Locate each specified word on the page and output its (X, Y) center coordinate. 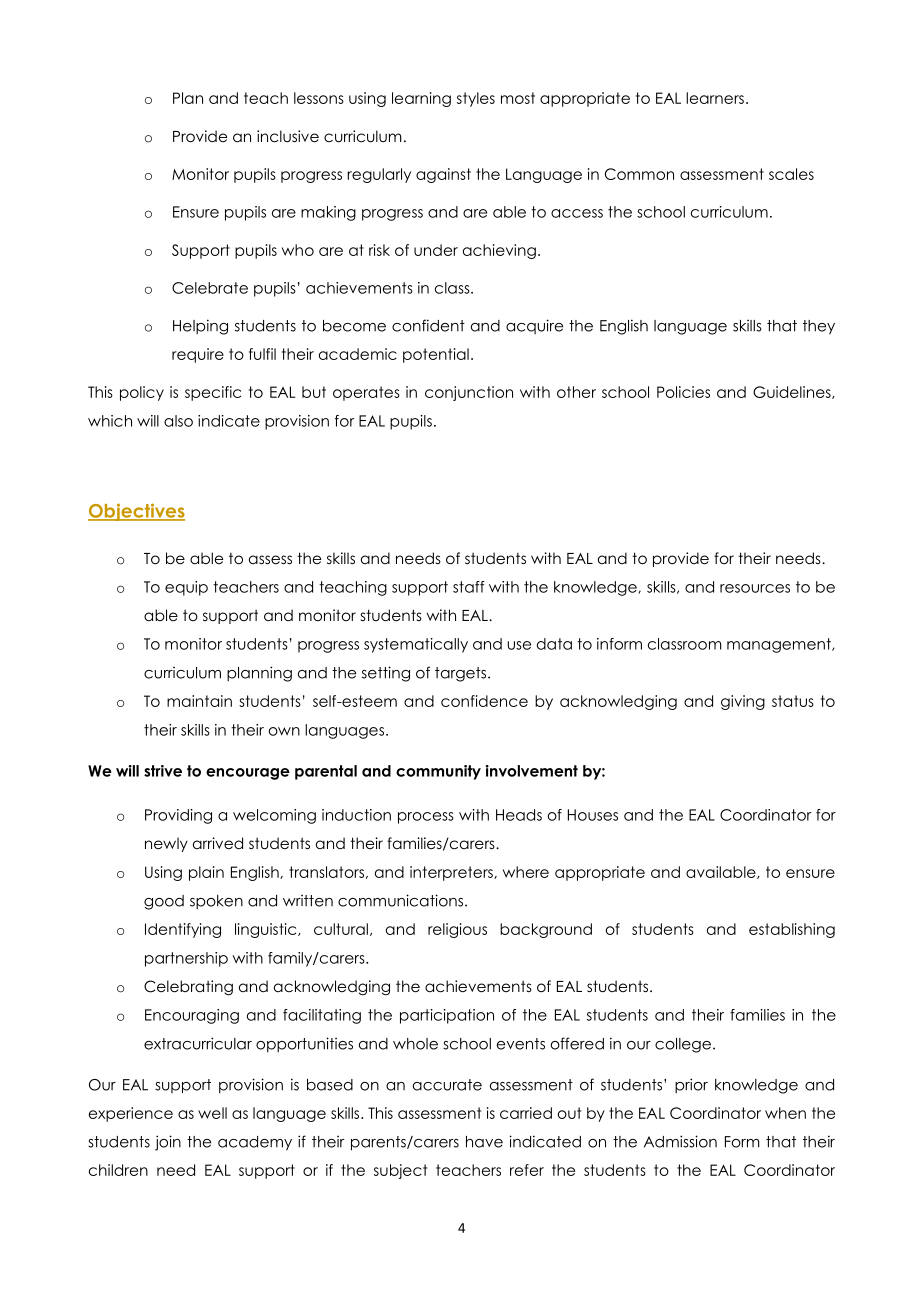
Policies (683, 392)
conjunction (469, 393)
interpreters (452, 873)
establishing (792, 930)
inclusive (288, 136)
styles (476, 99)
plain (206, 873)
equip (186, 588)
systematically (416, 645)
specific (213, 393)
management (780, 645)
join (168, 1143)
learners (715, 98)
